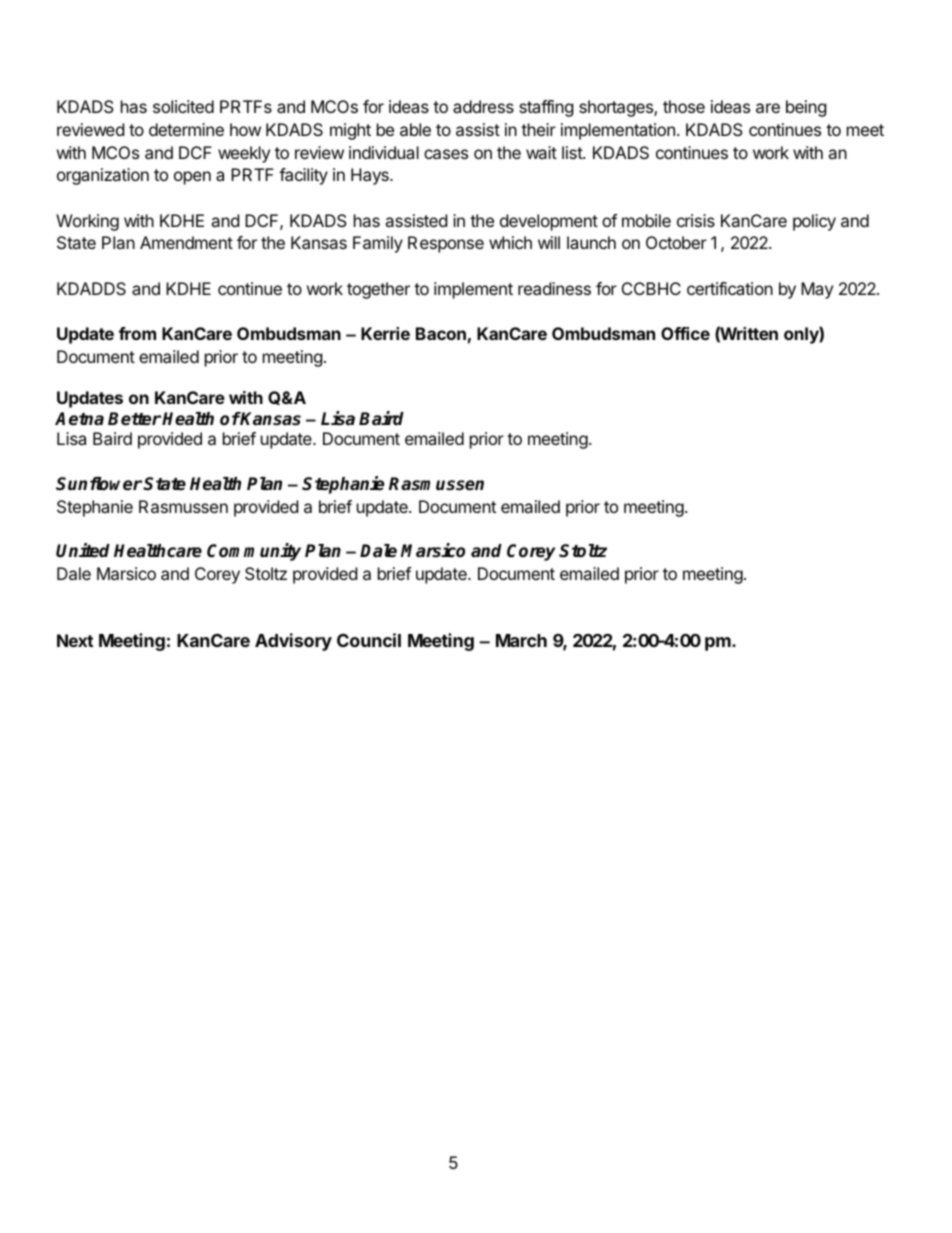 The height and width of the image is (1233, 952). What do you see at coordinates (415, 129) in the image?
I see `able` at bounding box center [415, 129].
